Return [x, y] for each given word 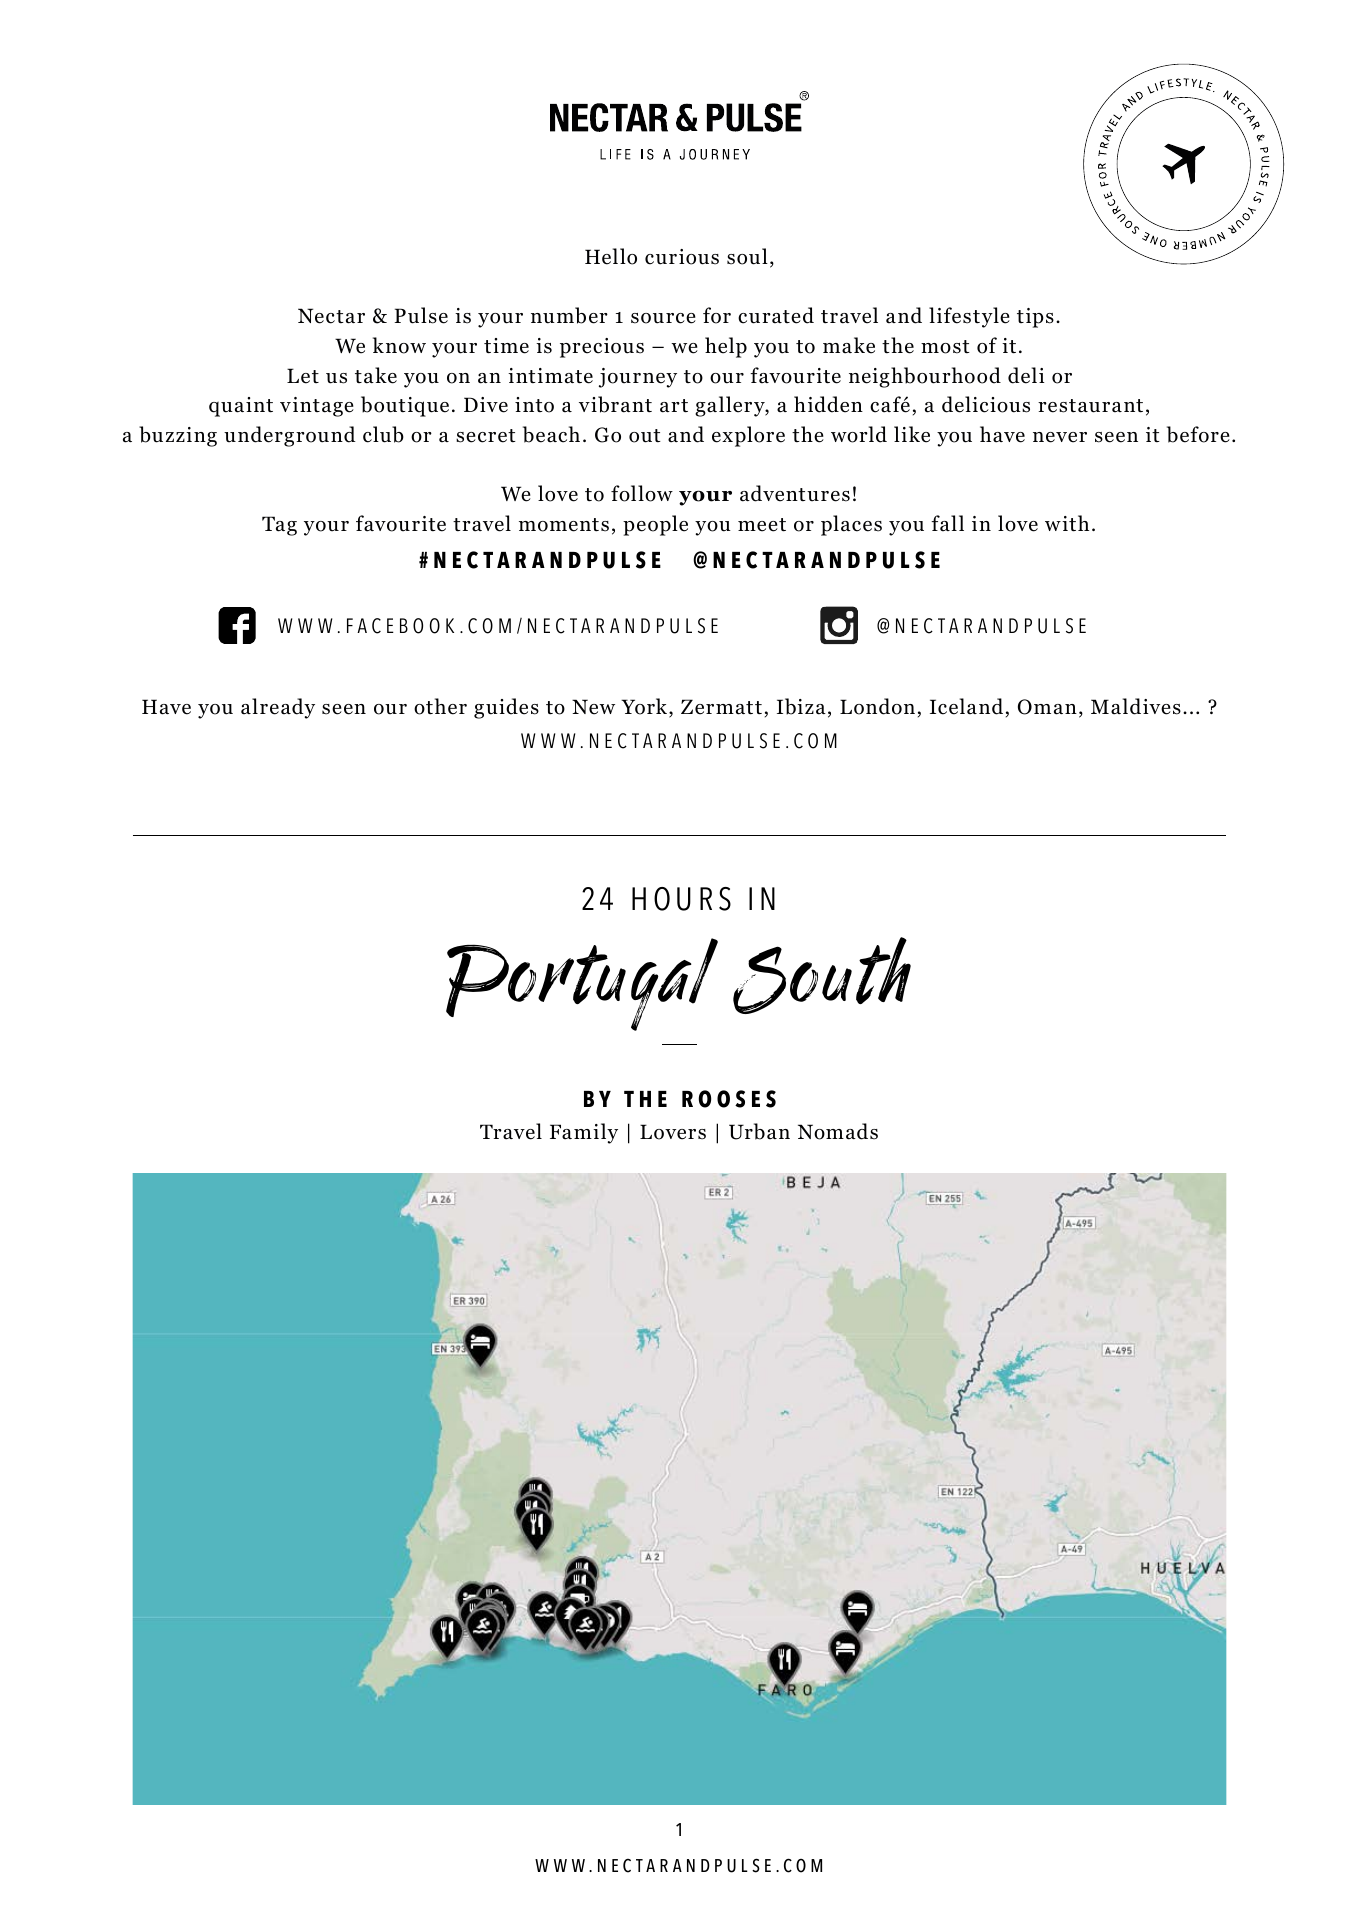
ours [692, 899]
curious [682, 257]
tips [1035, 318]
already [278, 708]
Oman [1047, 707]
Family [584, 1133]
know [399, 345]
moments [564, 525]
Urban [759, 1131]
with [1067, 523]
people [655, 525]
